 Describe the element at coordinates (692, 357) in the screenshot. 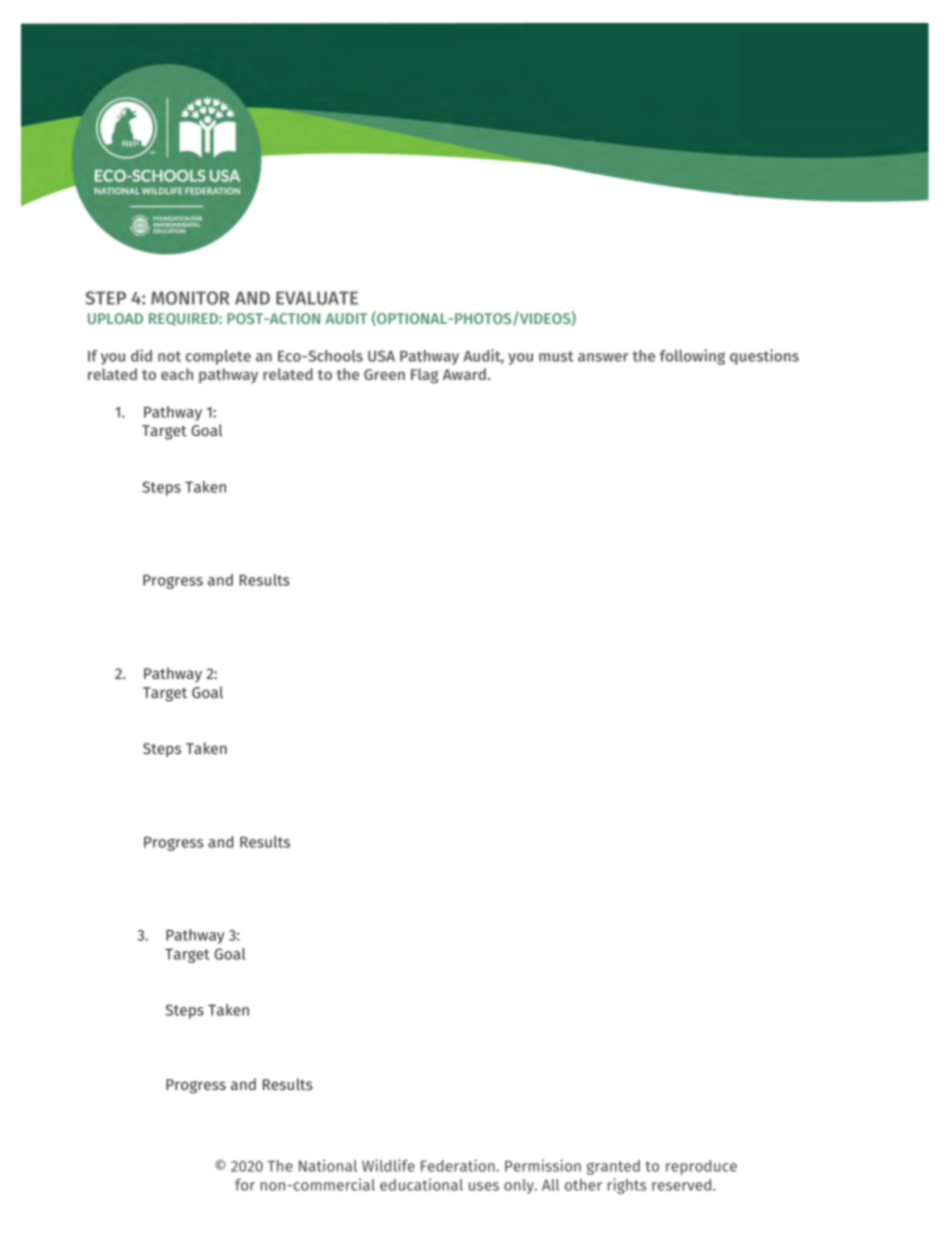

I see `following` at that location.
